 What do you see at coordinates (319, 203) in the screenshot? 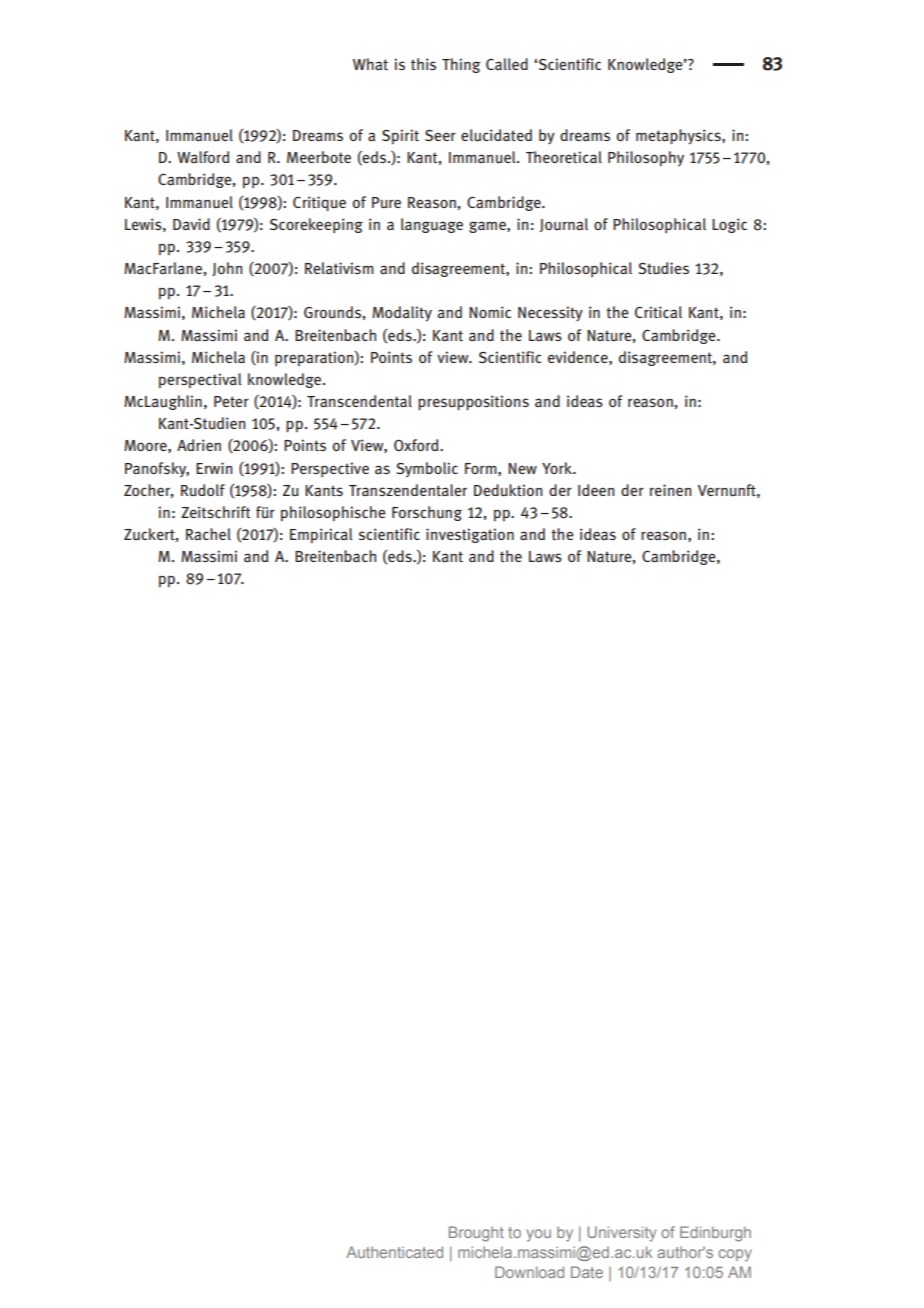
I see `Critique` at bounding box center [319, 203].
